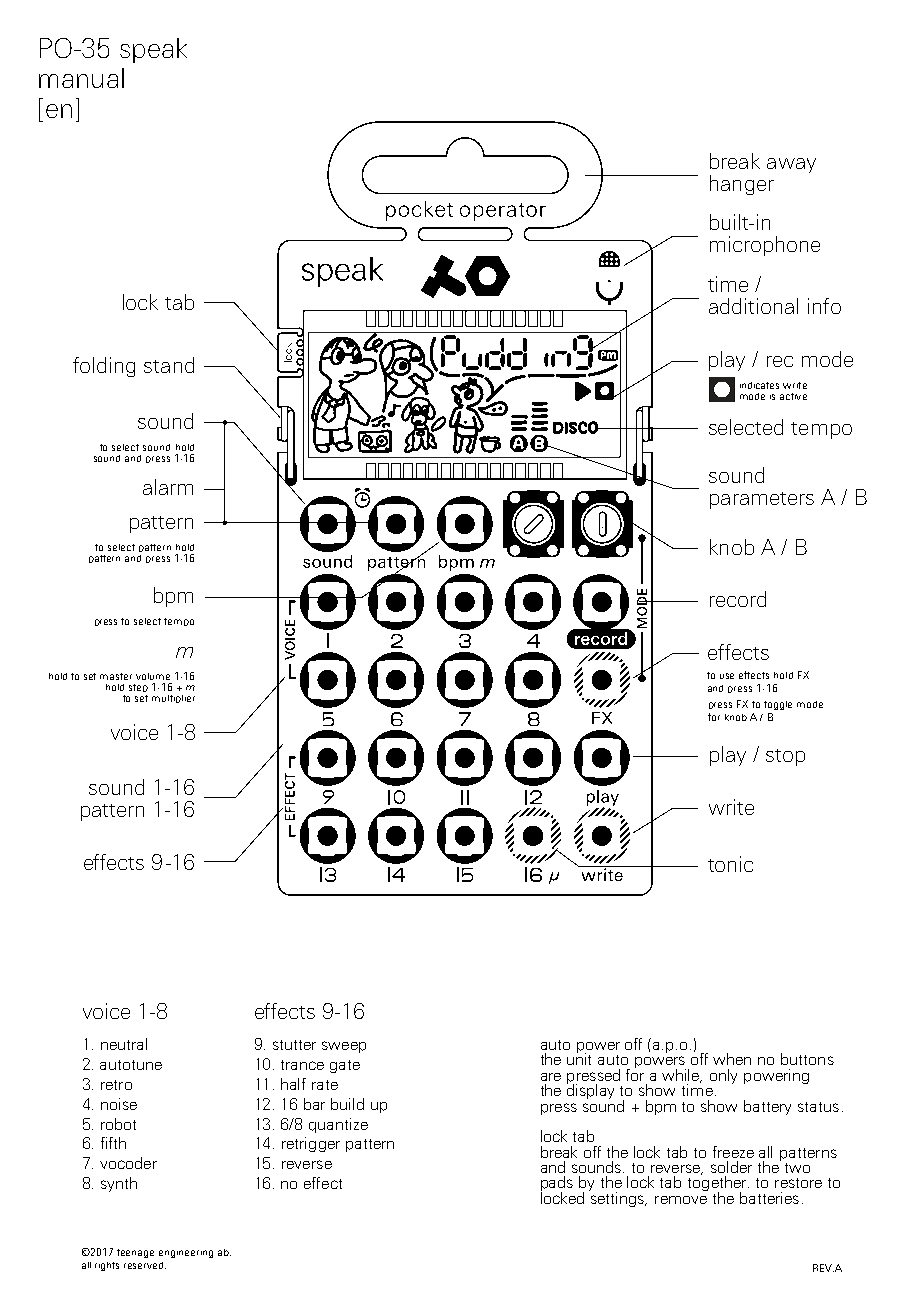  I want to click on stand, so click(169, 365).
